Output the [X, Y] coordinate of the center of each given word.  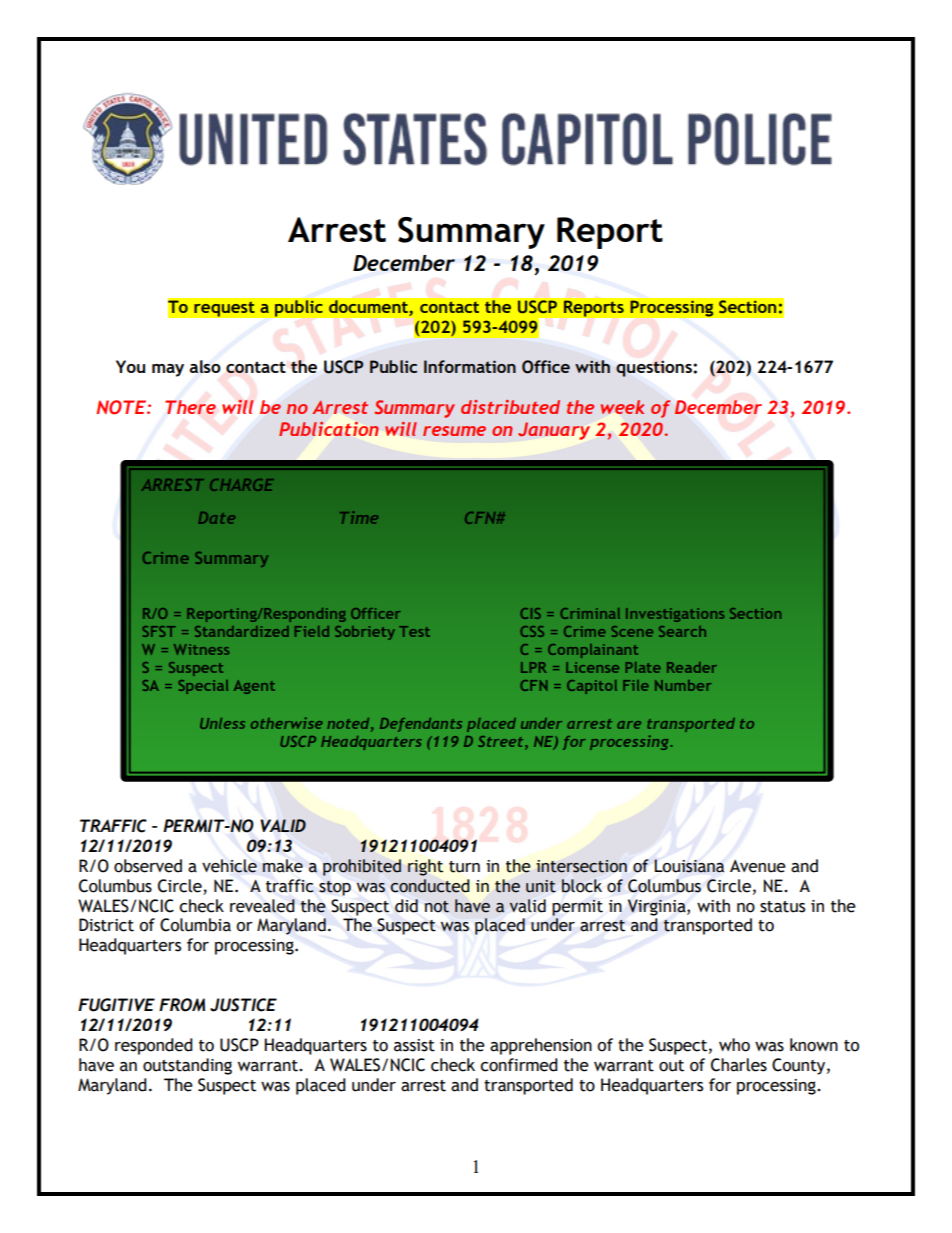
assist [414, 1045]
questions [655, 368]
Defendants [421, 725]
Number [683, 685]
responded [154, 1046]
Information [470, 366]
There [190, 407]
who [734, 1045]
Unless [222, 723]
